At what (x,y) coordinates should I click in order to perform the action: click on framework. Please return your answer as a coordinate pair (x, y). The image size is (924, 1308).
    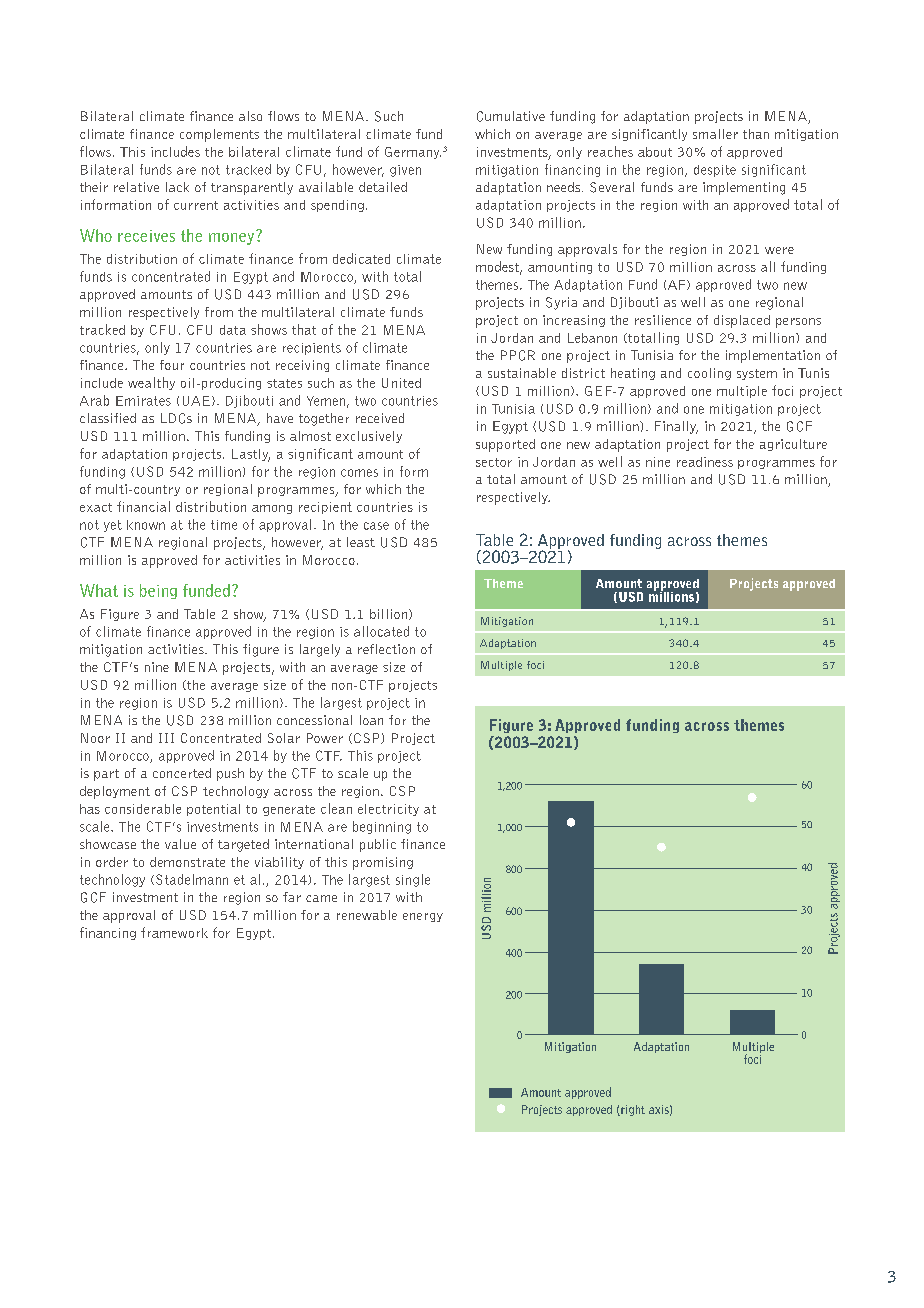
    Looking at the image, I should click on (174, 932).
